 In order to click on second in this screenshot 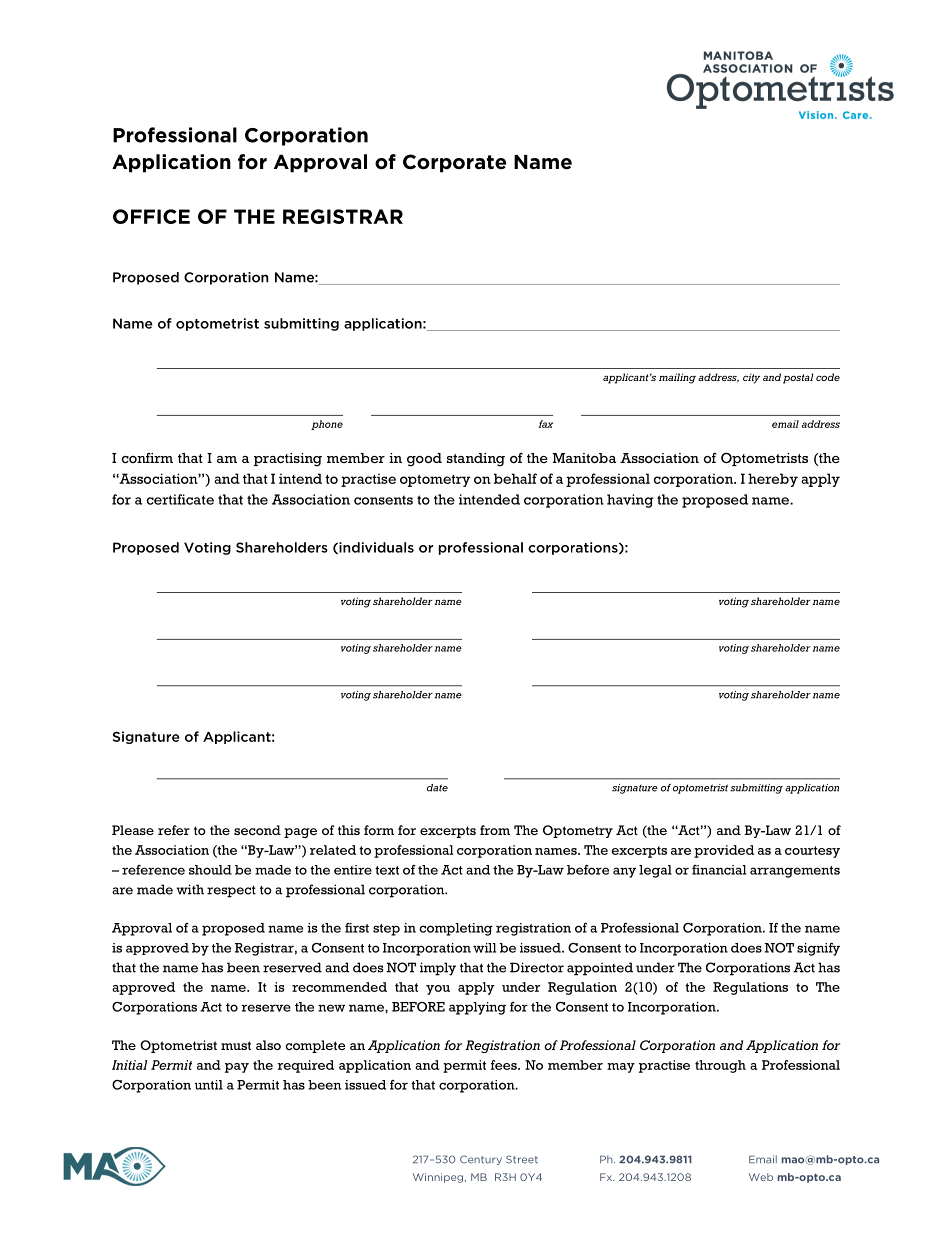, I will do `click(257, 830)`.
